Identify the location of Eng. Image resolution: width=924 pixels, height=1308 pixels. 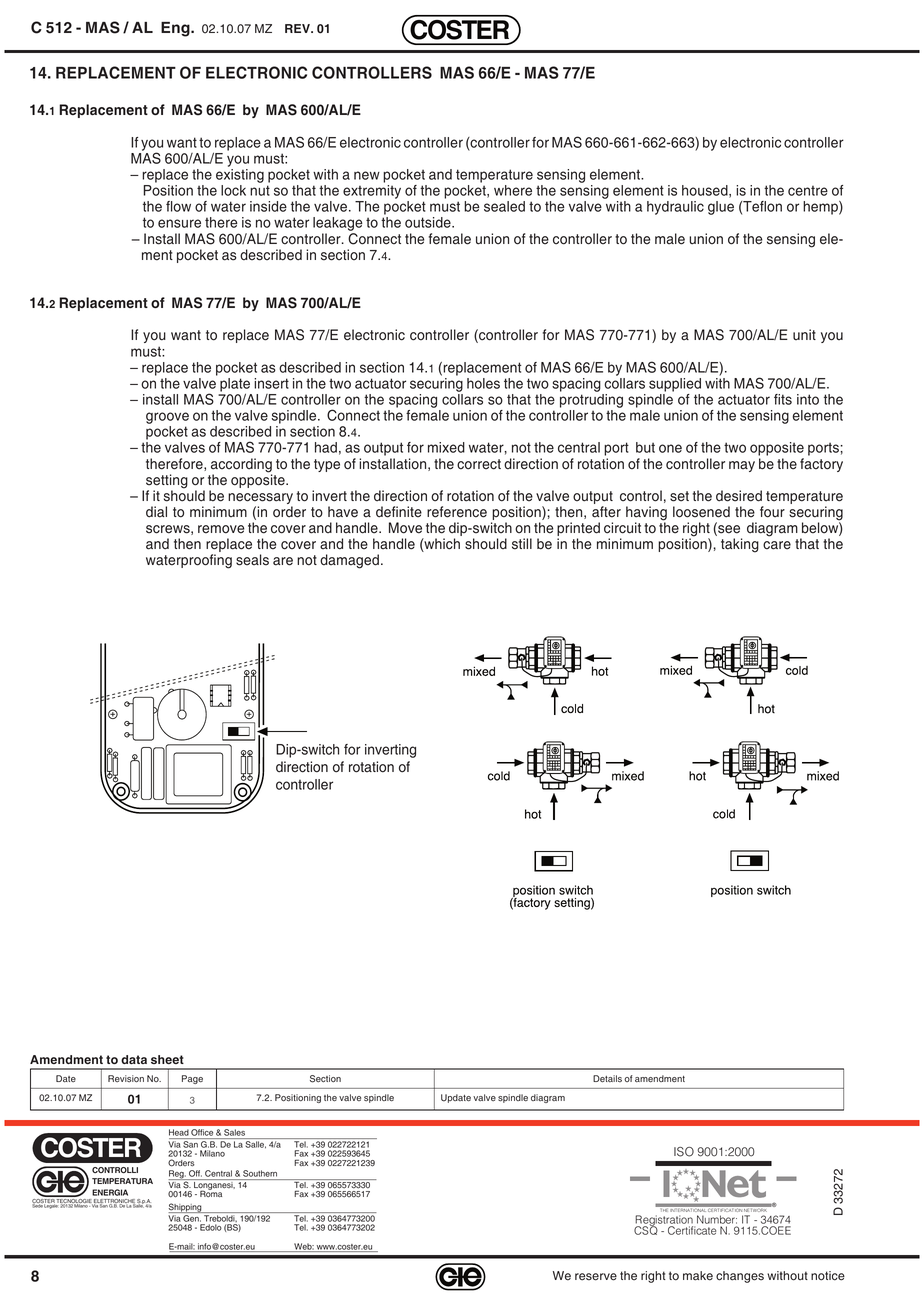
(176, 29).
